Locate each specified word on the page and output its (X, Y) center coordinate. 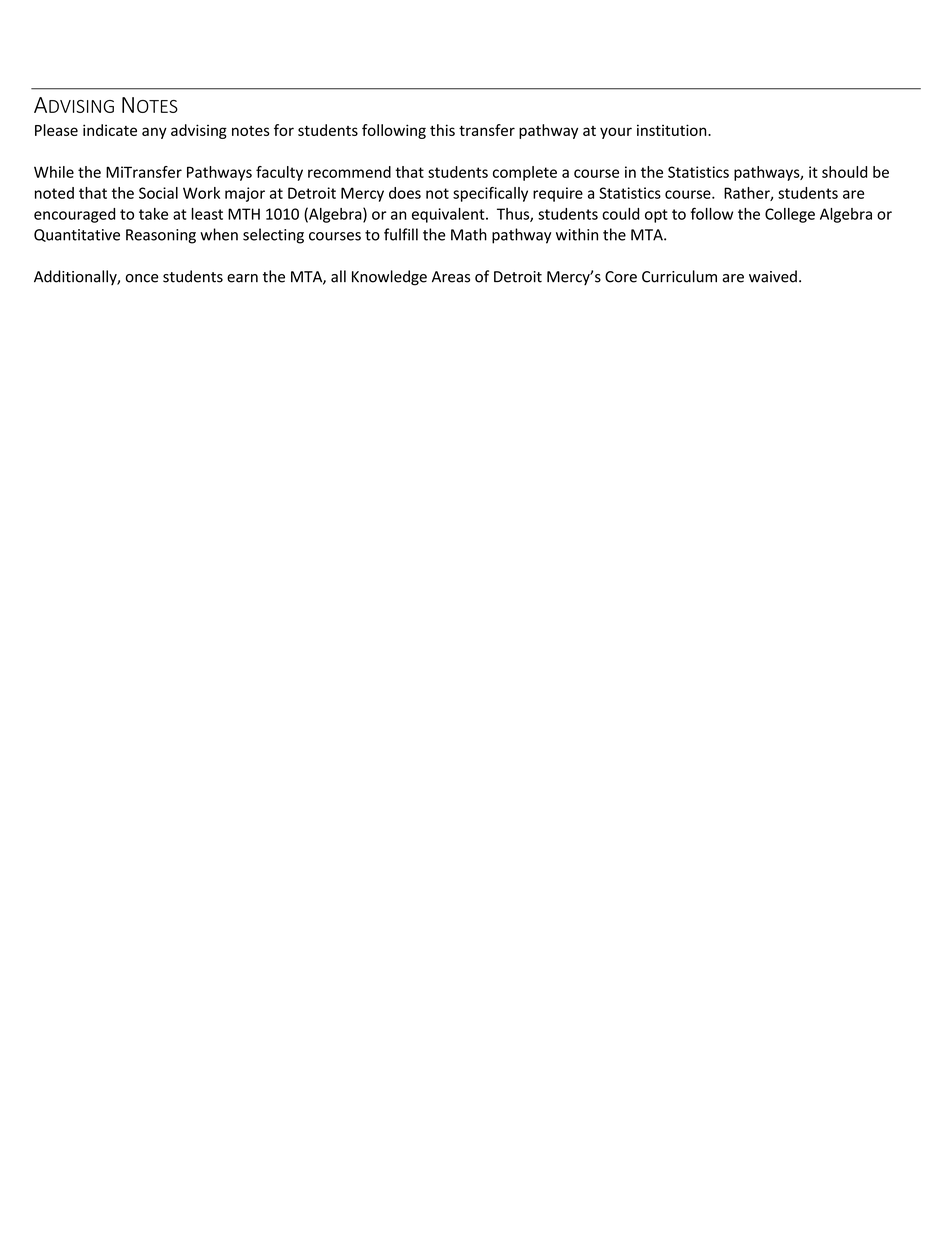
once (142, 278)
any (154, 133)
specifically (490, 194)
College (790, 215)
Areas (451, 277)
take (153, 214)
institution (673, 130)
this (442, 130)
